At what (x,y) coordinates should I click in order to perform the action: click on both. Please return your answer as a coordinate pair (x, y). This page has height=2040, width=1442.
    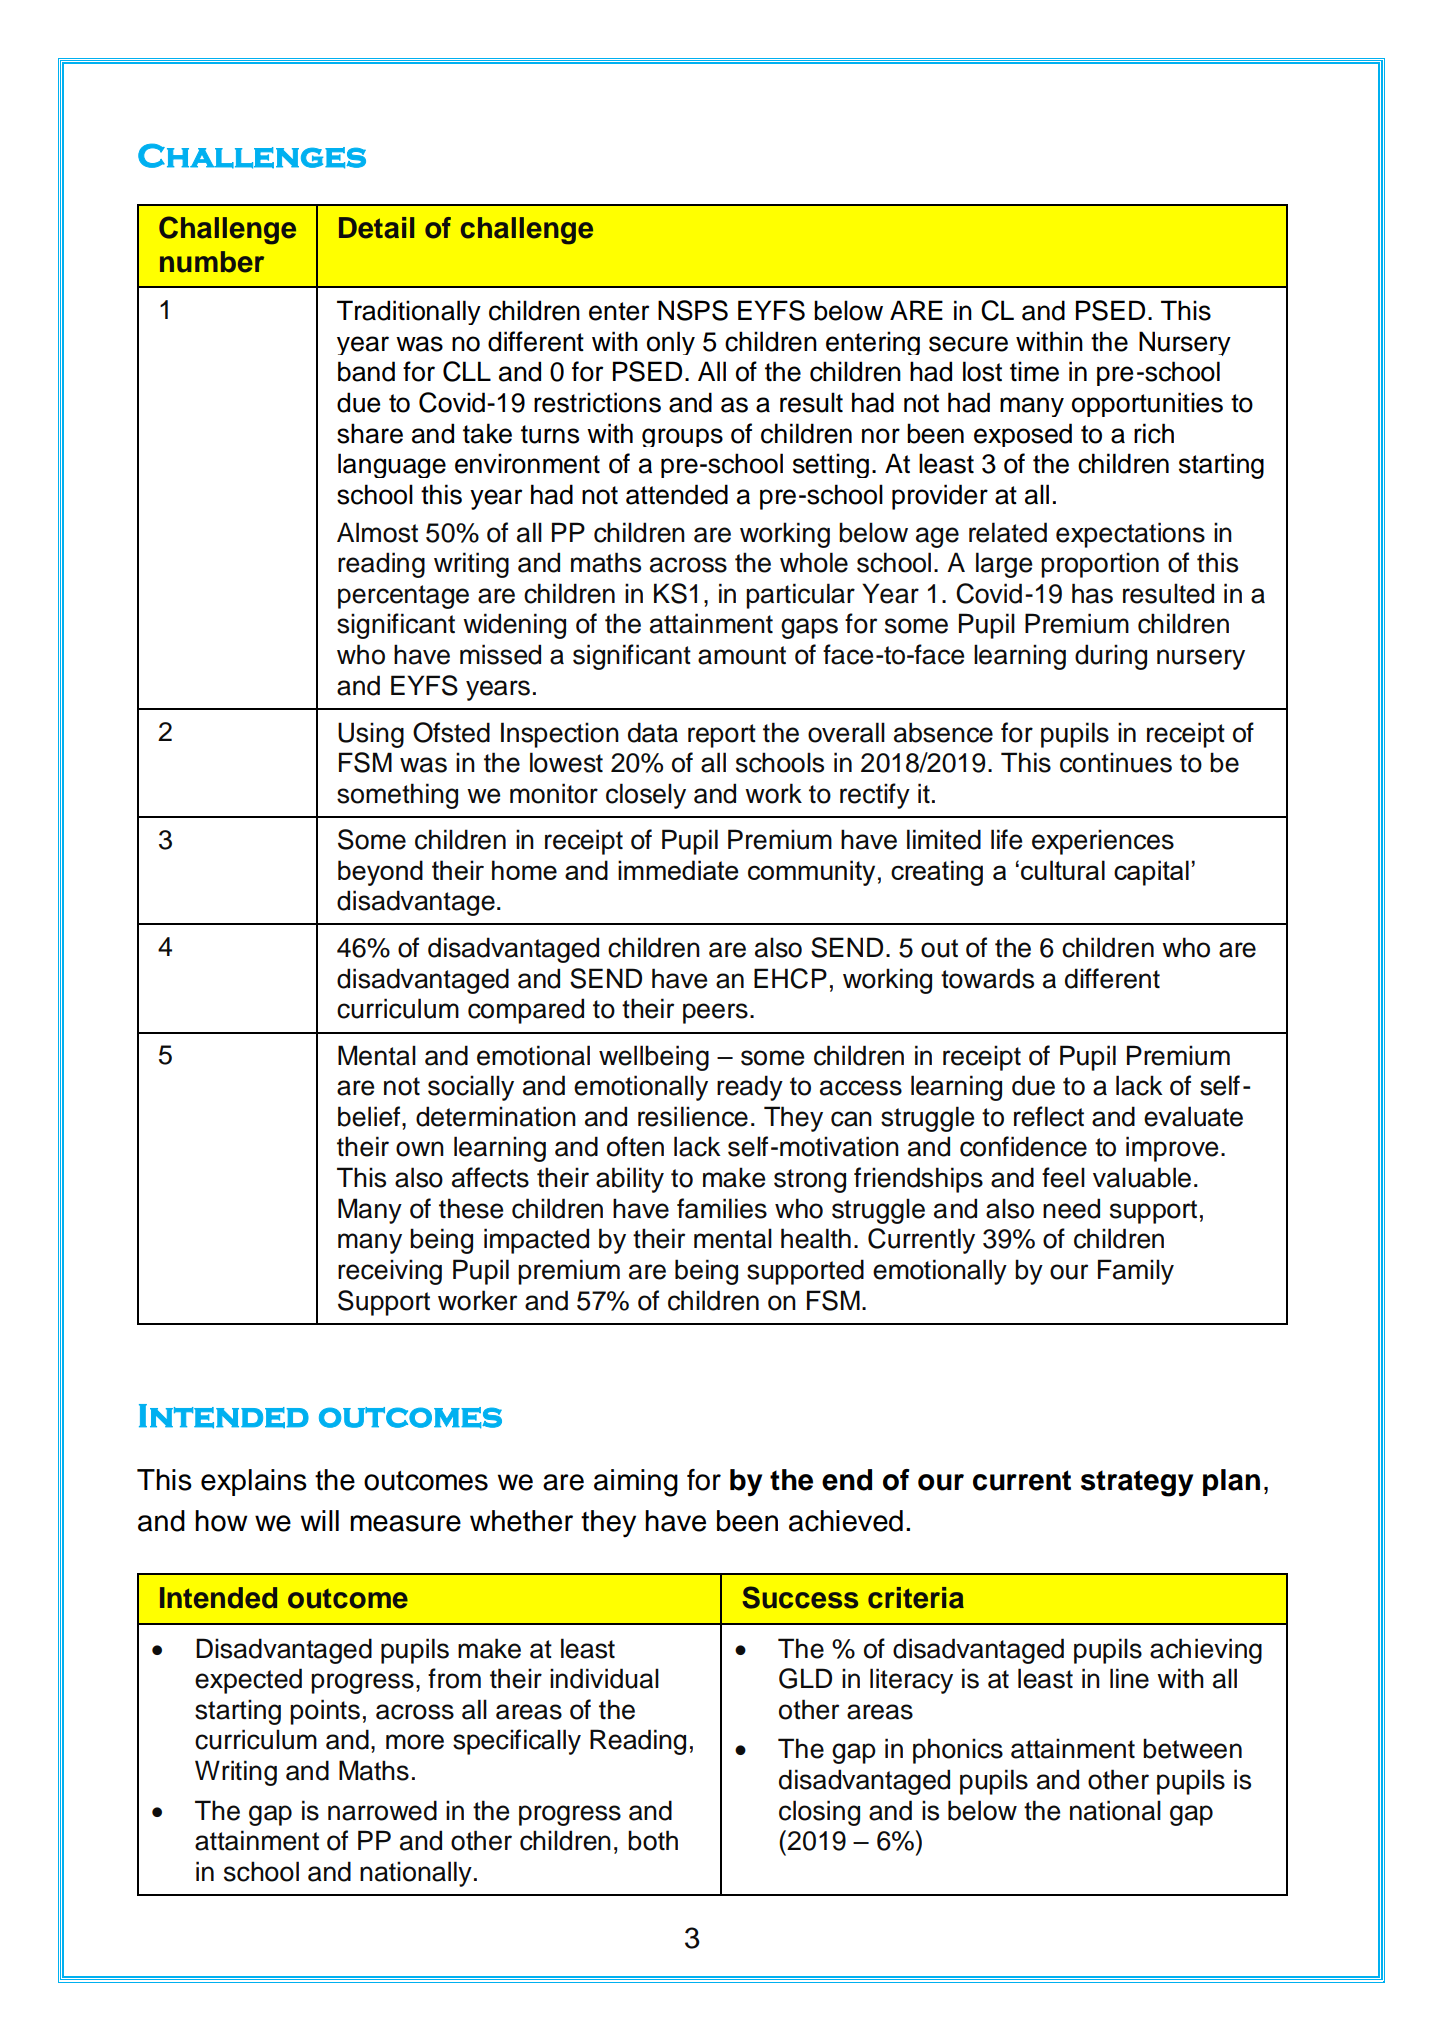
    Looking at the image, I should click on (653, 1840).
